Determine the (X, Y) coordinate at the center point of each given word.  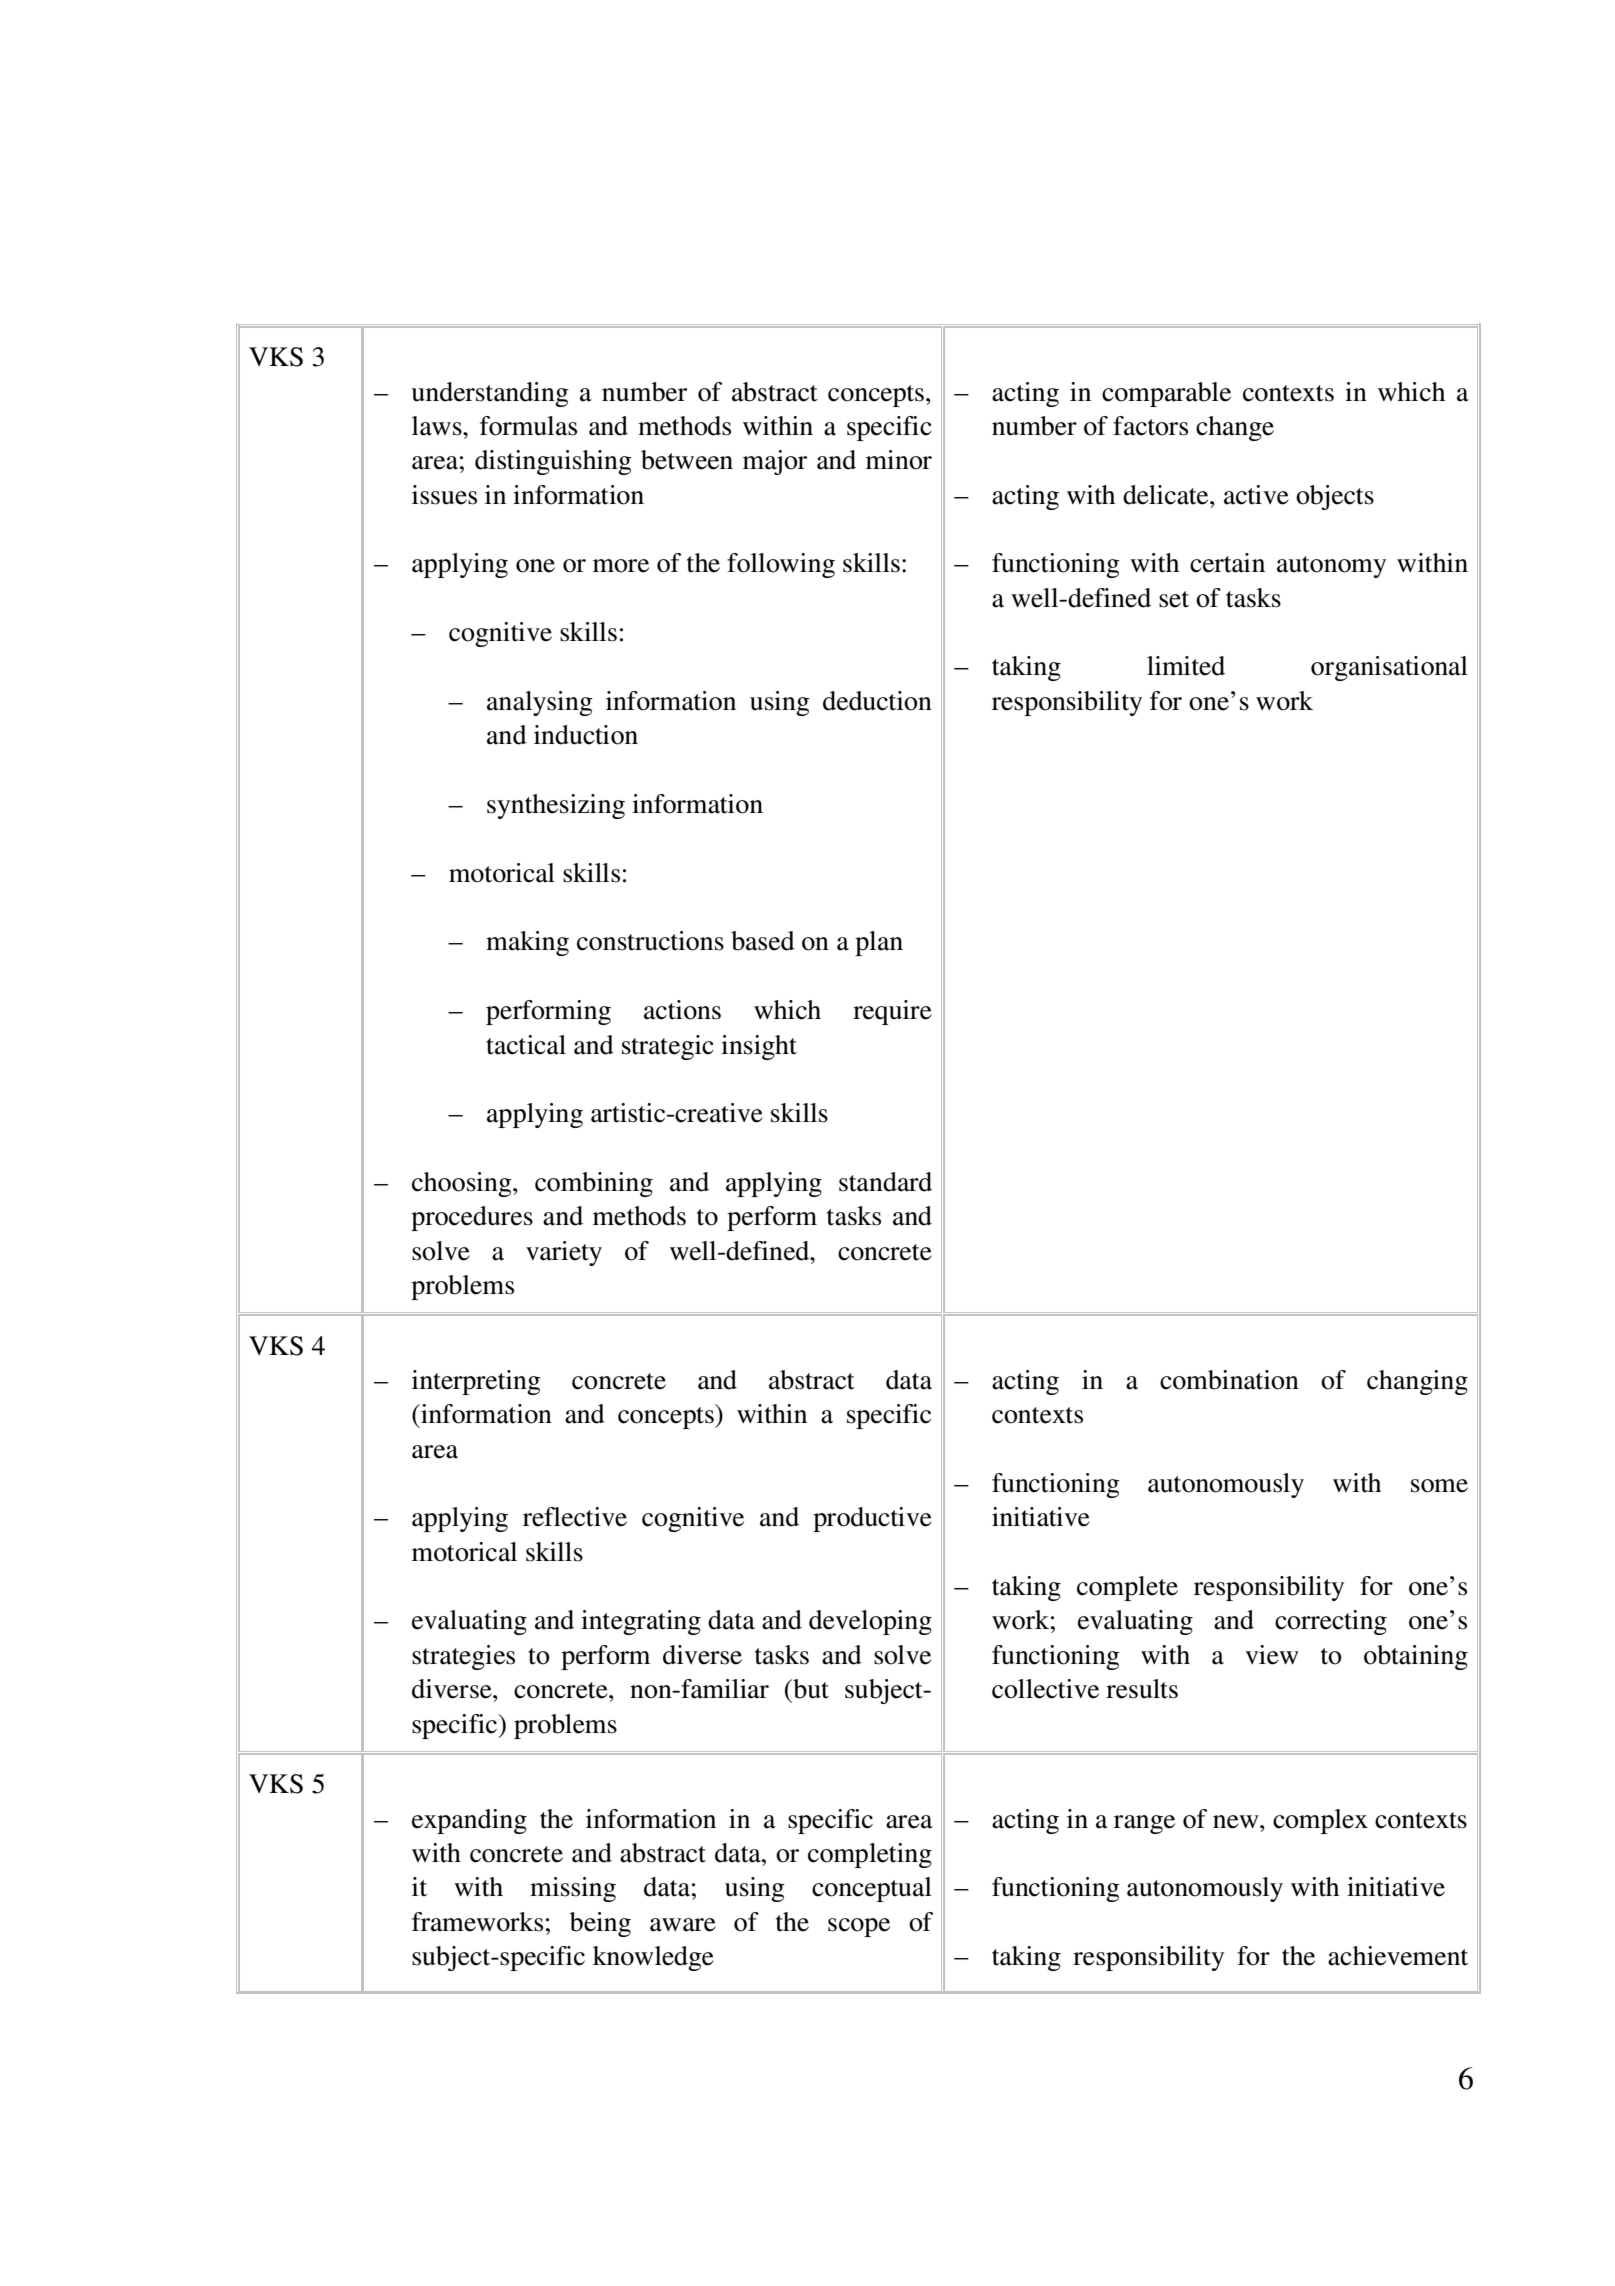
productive (872, 1519)
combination (1229, 1380)
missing (573, 1889)
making (527, 943)
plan (879, 943)
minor (899, 460)
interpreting (476, 1382)
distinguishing (553, 462)
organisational (1389, 668)
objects (1335, 497)
